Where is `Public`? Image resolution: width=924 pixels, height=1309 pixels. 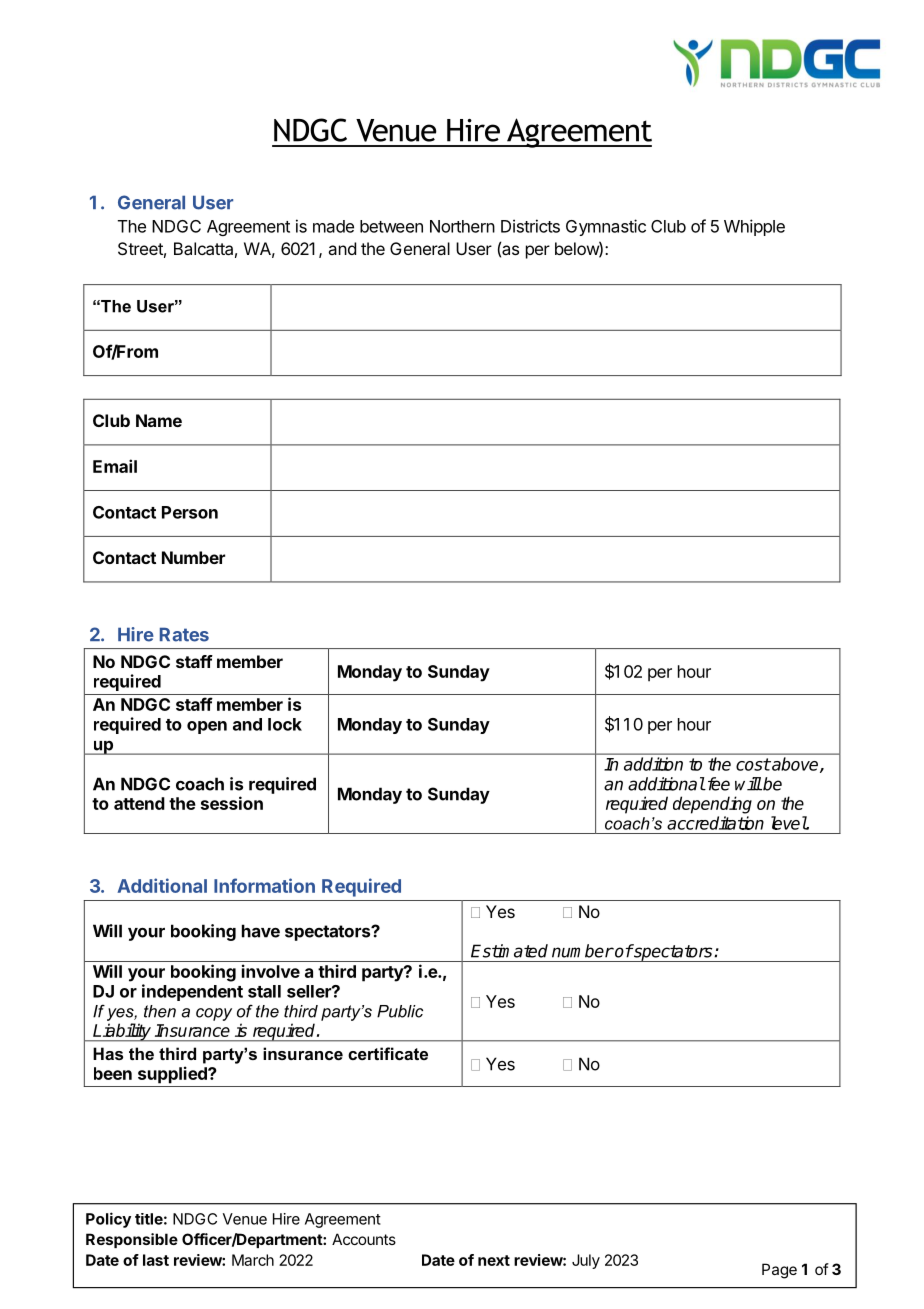 Public is located at coordinates (400, 1011).
